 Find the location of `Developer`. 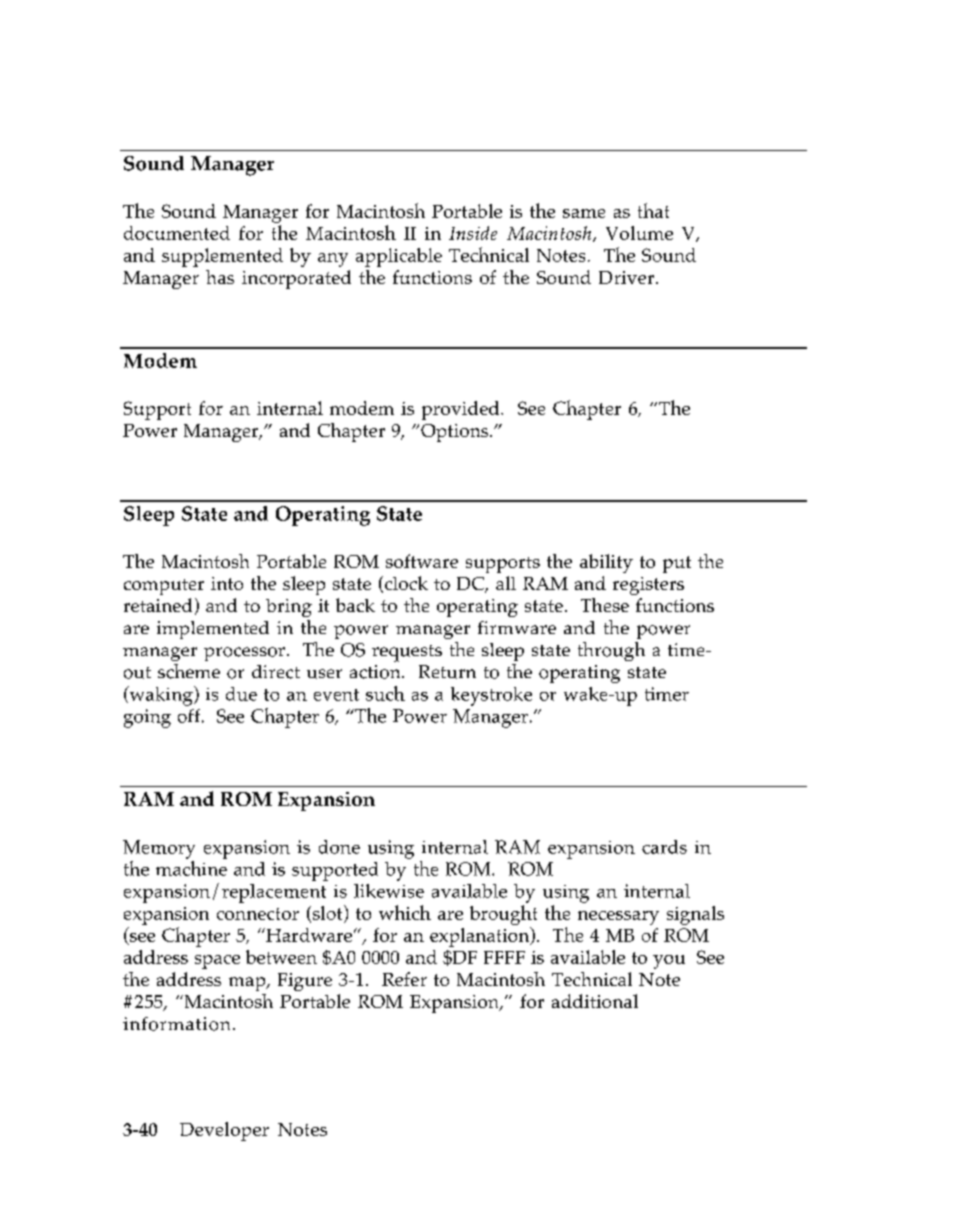

Developer is located at coordinates (224, 1131).
